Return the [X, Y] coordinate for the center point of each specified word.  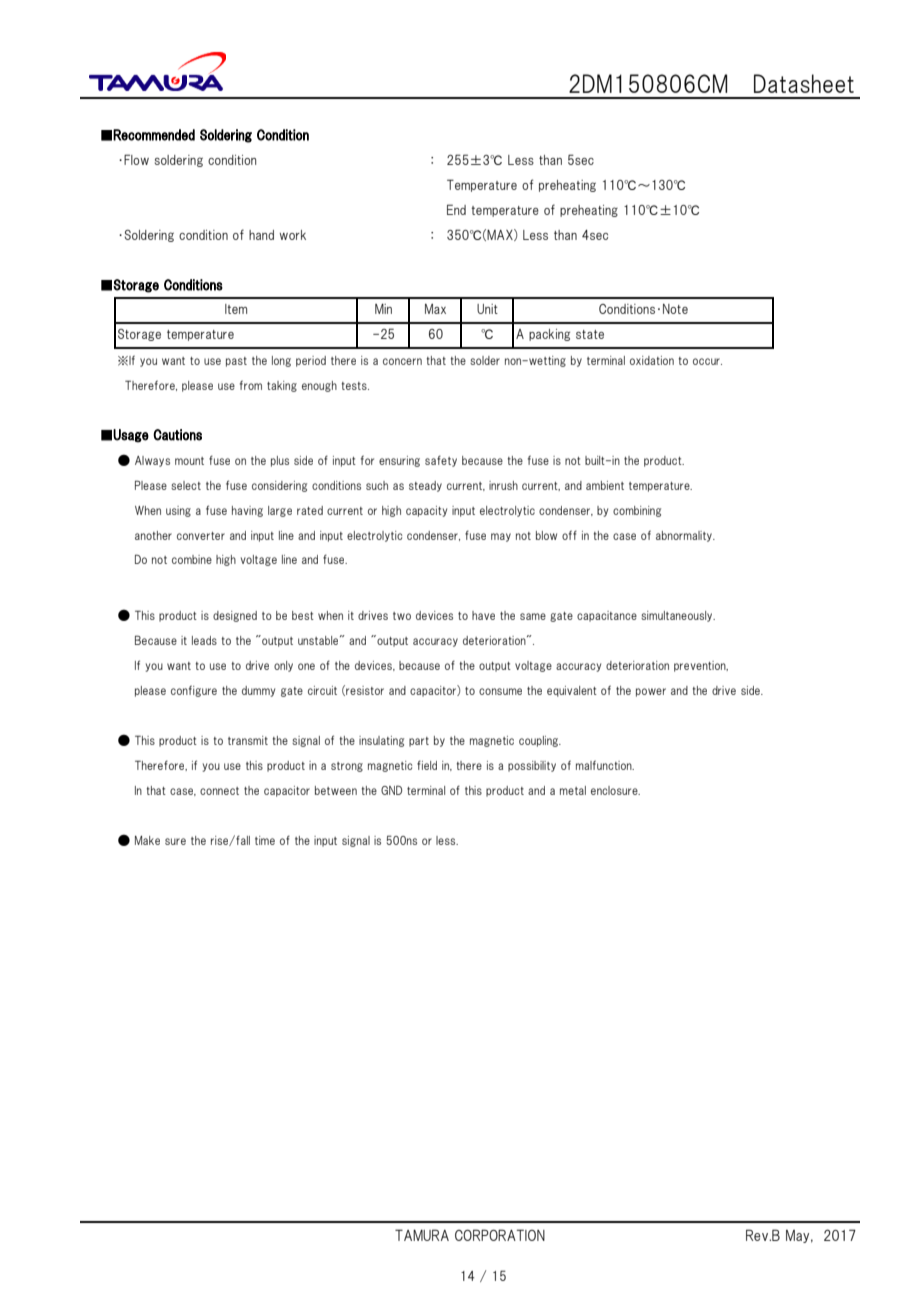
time [265, 840]
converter [201, 536]
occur [707, 361]
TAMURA [422, 1235]
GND [391, 790]
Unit [487, 309]
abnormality [685, 536]
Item [236, 309]
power [651, 692]
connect [219, 791]
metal [573, 790]
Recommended [154, 135]
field [427, 765]
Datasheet [804, 83]
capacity [426, 511]
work [293, 235]
